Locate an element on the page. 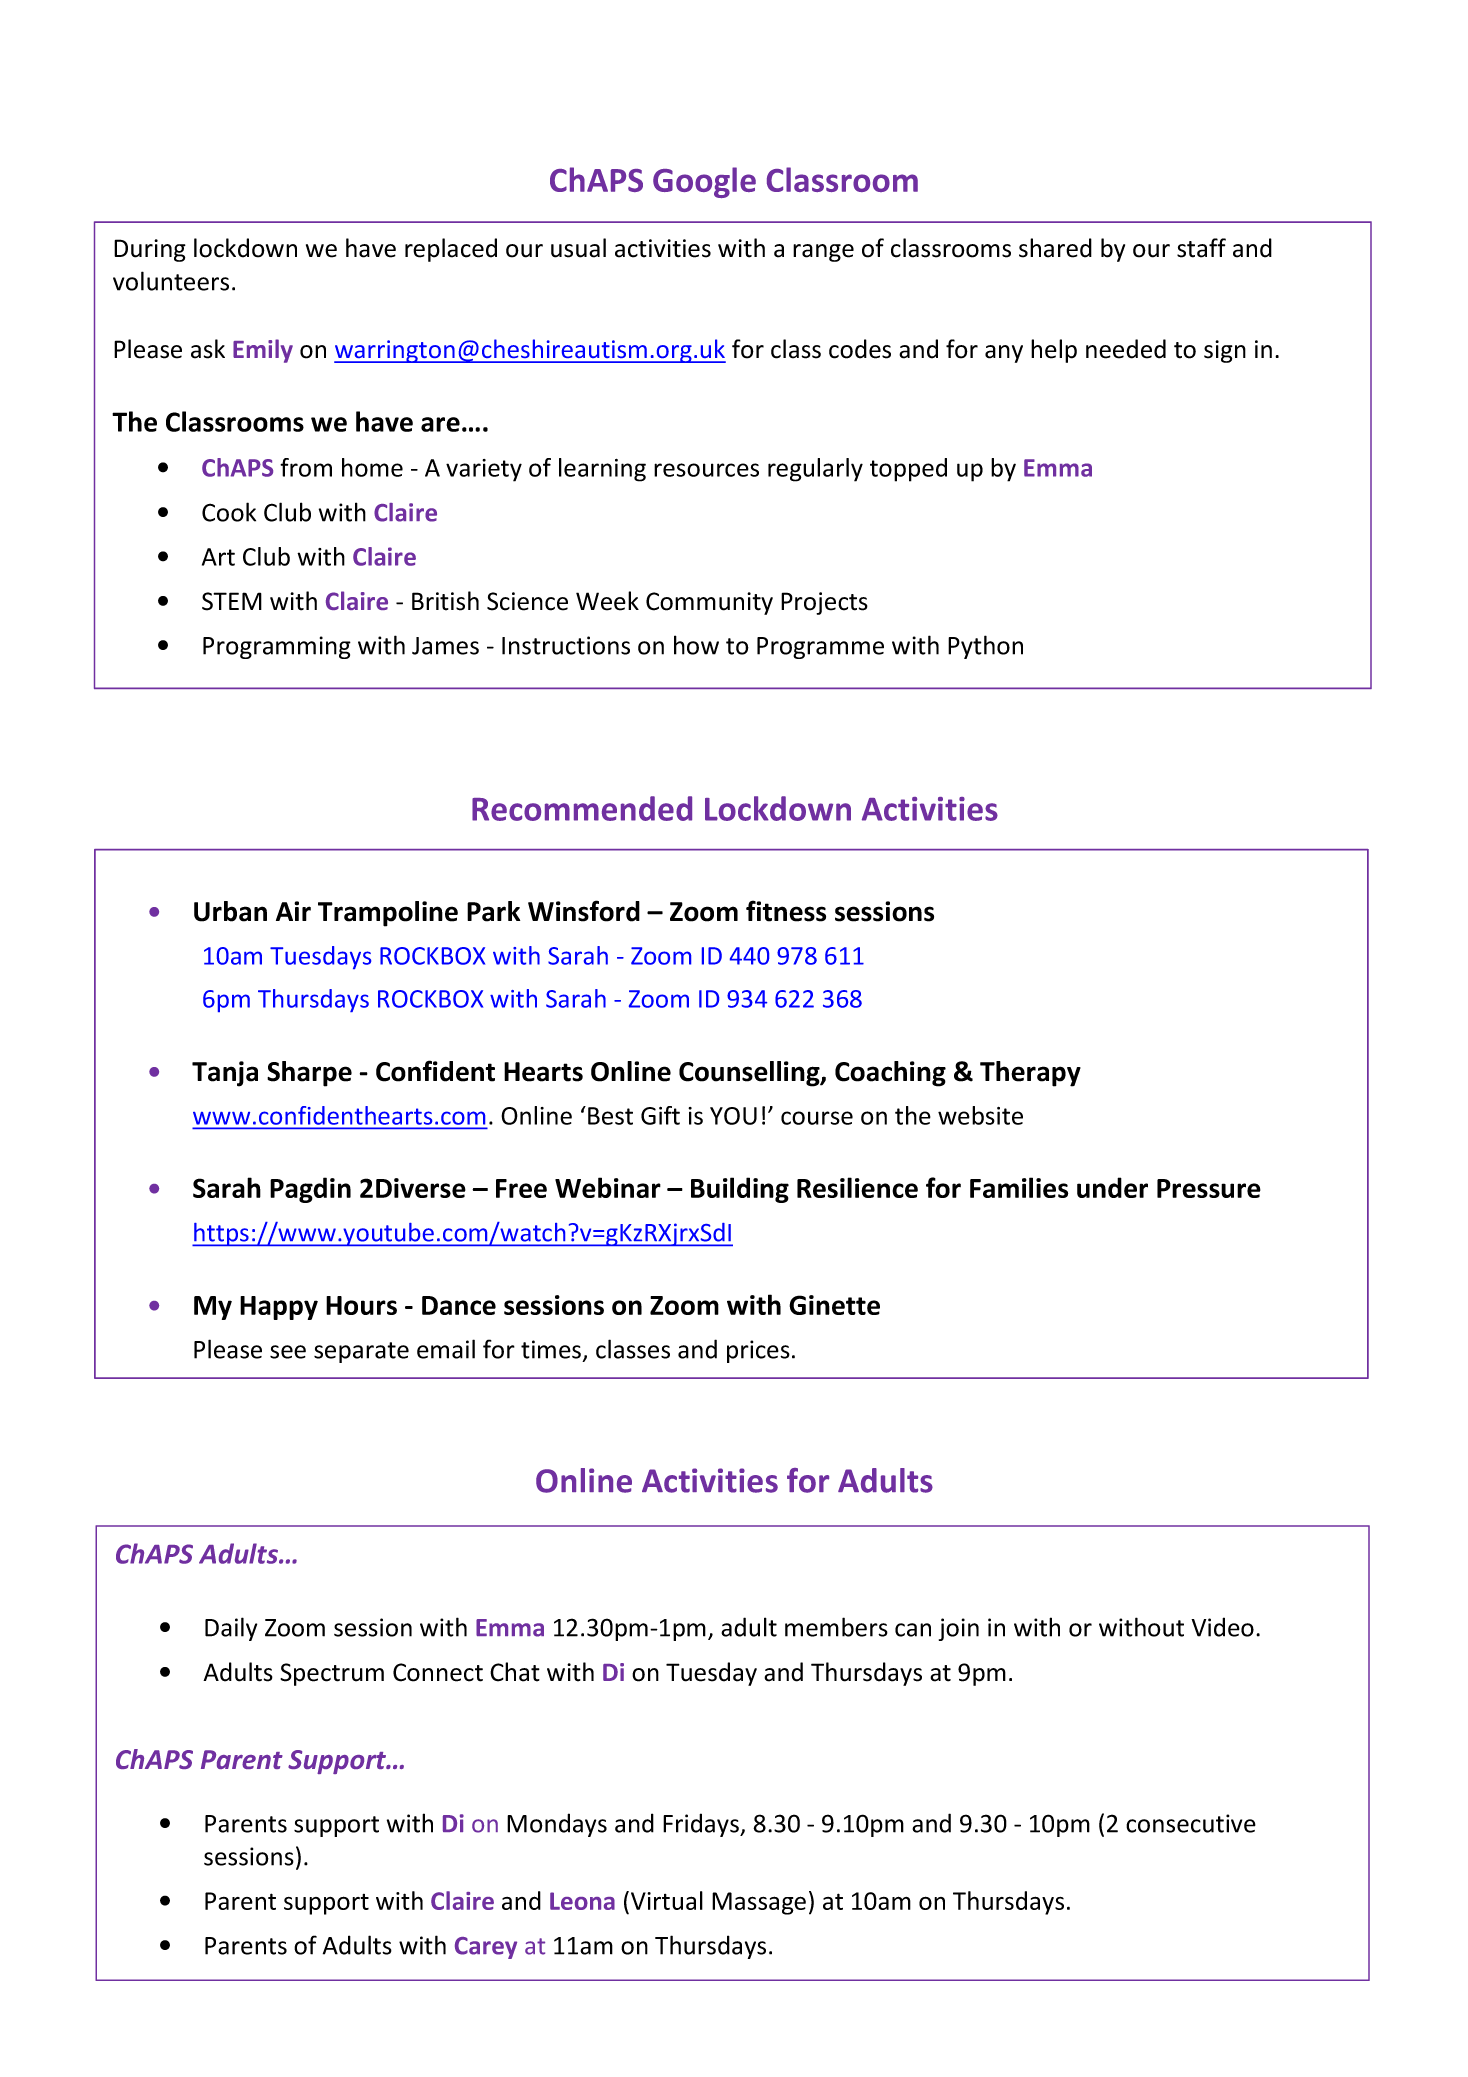 This page has width=1468, height=2077. volunteers is located at coordinates (171, 281).
